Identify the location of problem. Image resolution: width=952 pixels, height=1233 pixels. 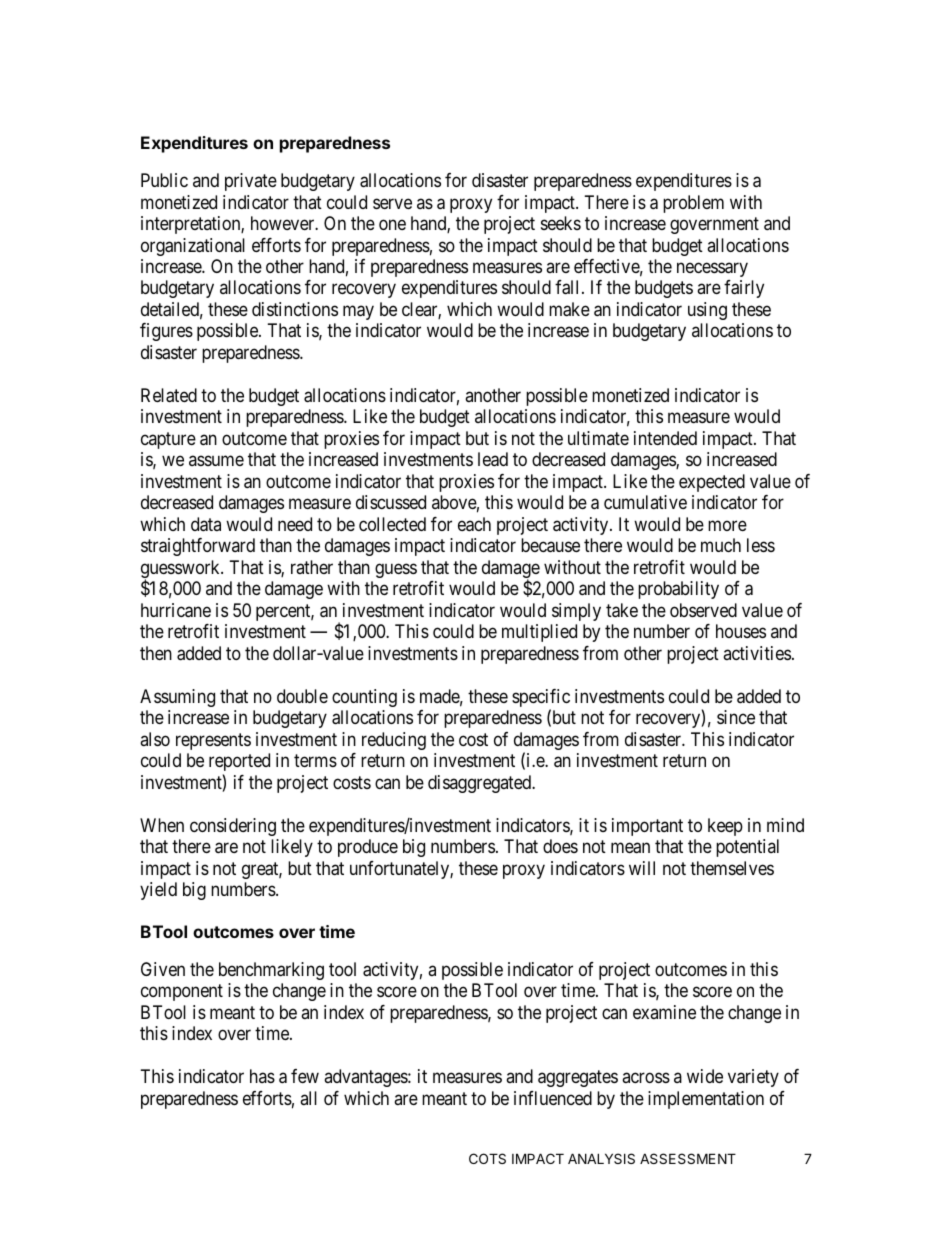
(693, 204).
